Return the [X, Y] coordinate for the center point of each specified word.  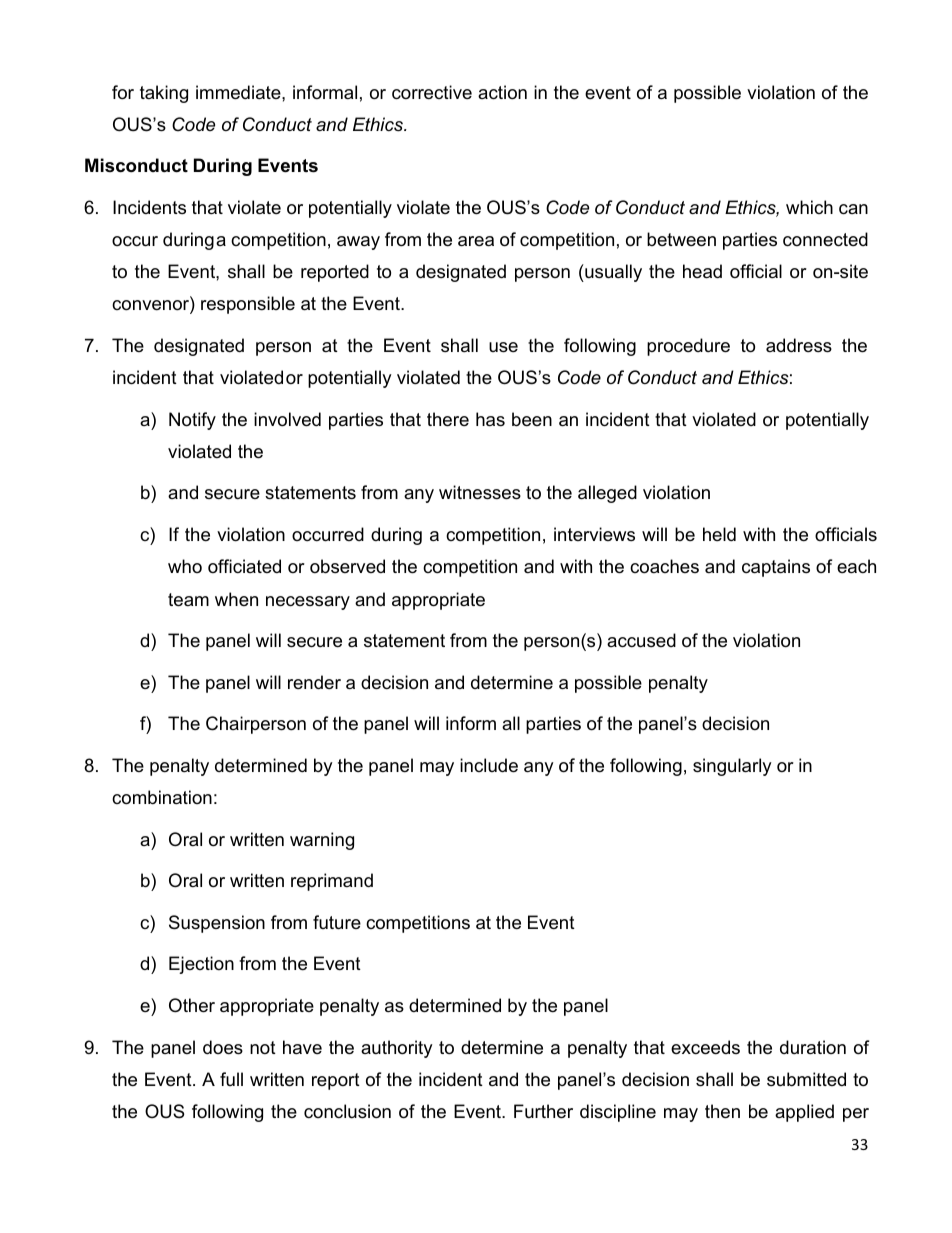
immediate [239, 92]
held [719, 534]
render [314, 682]
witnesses [480, 492]
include [489, 765]
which [809, 207]
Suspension [217, 924]
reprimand [332, 882]
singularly [732, 767]
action [502, 92]
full [231, 1079]
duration [813, 1047]
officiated [244, 566]
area [476, 241]
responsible [248, 305]
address [799, 345]
